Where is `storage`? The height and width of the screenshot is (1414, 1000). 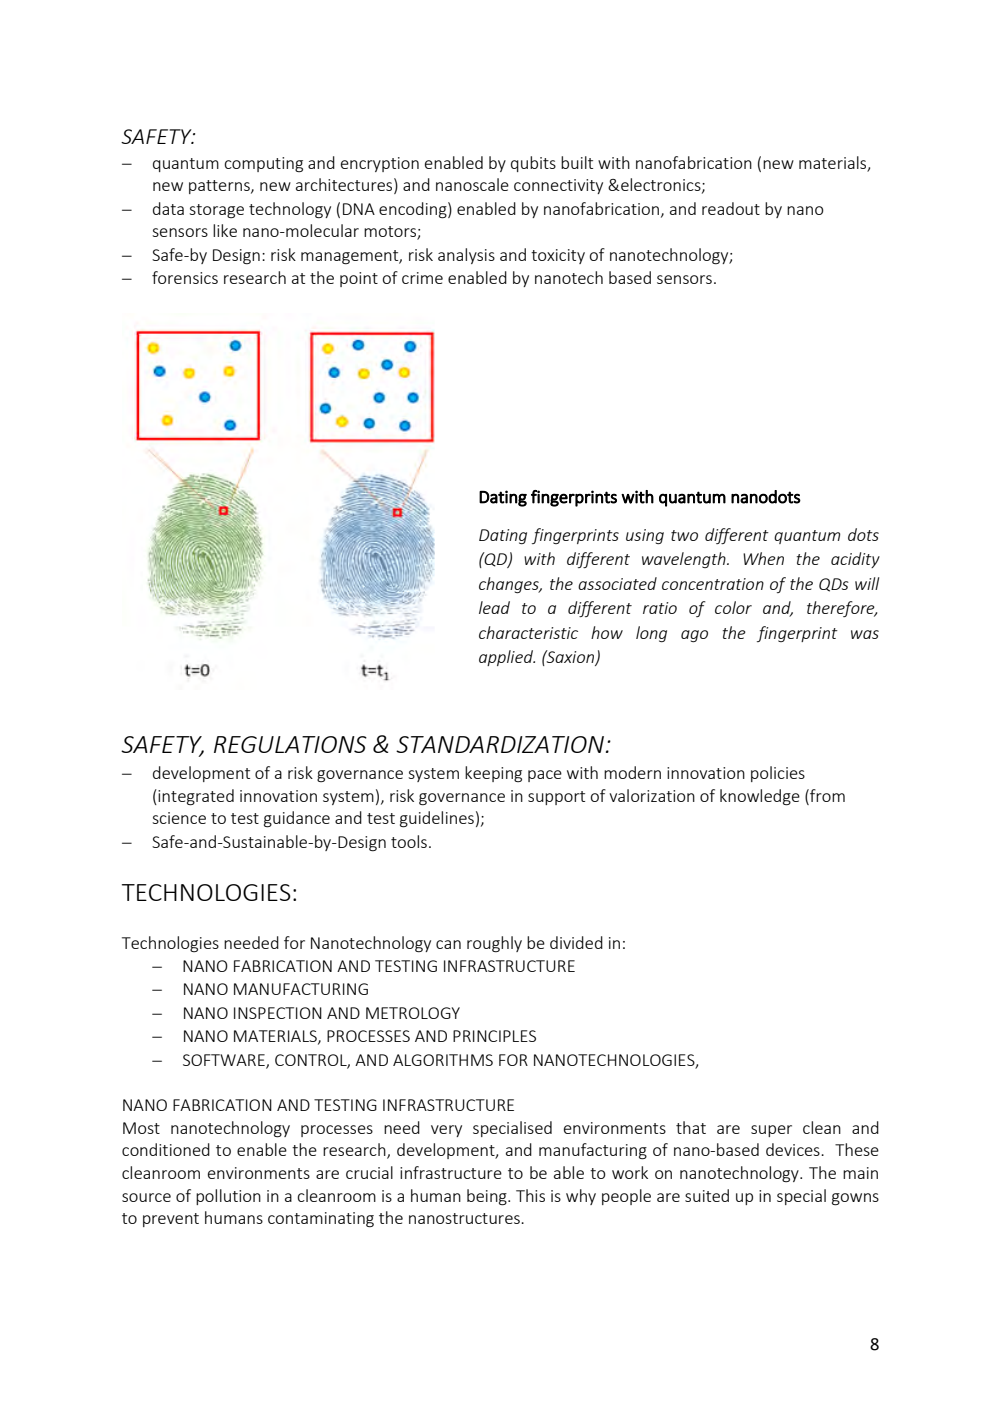 storage is located at coordinates (216, 211).
